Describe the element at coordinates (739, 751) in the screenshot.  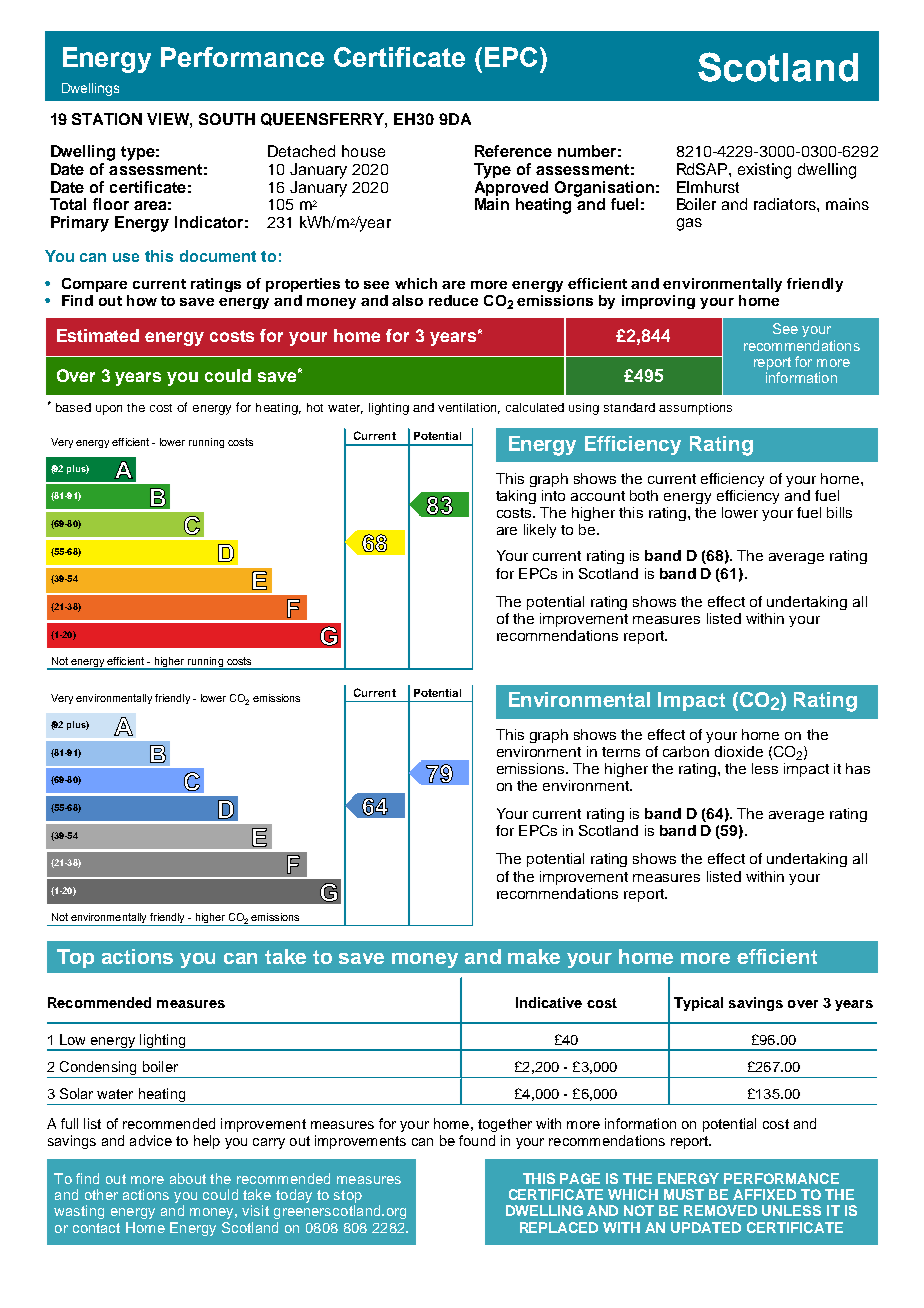
I see `dioxide` at that location.
